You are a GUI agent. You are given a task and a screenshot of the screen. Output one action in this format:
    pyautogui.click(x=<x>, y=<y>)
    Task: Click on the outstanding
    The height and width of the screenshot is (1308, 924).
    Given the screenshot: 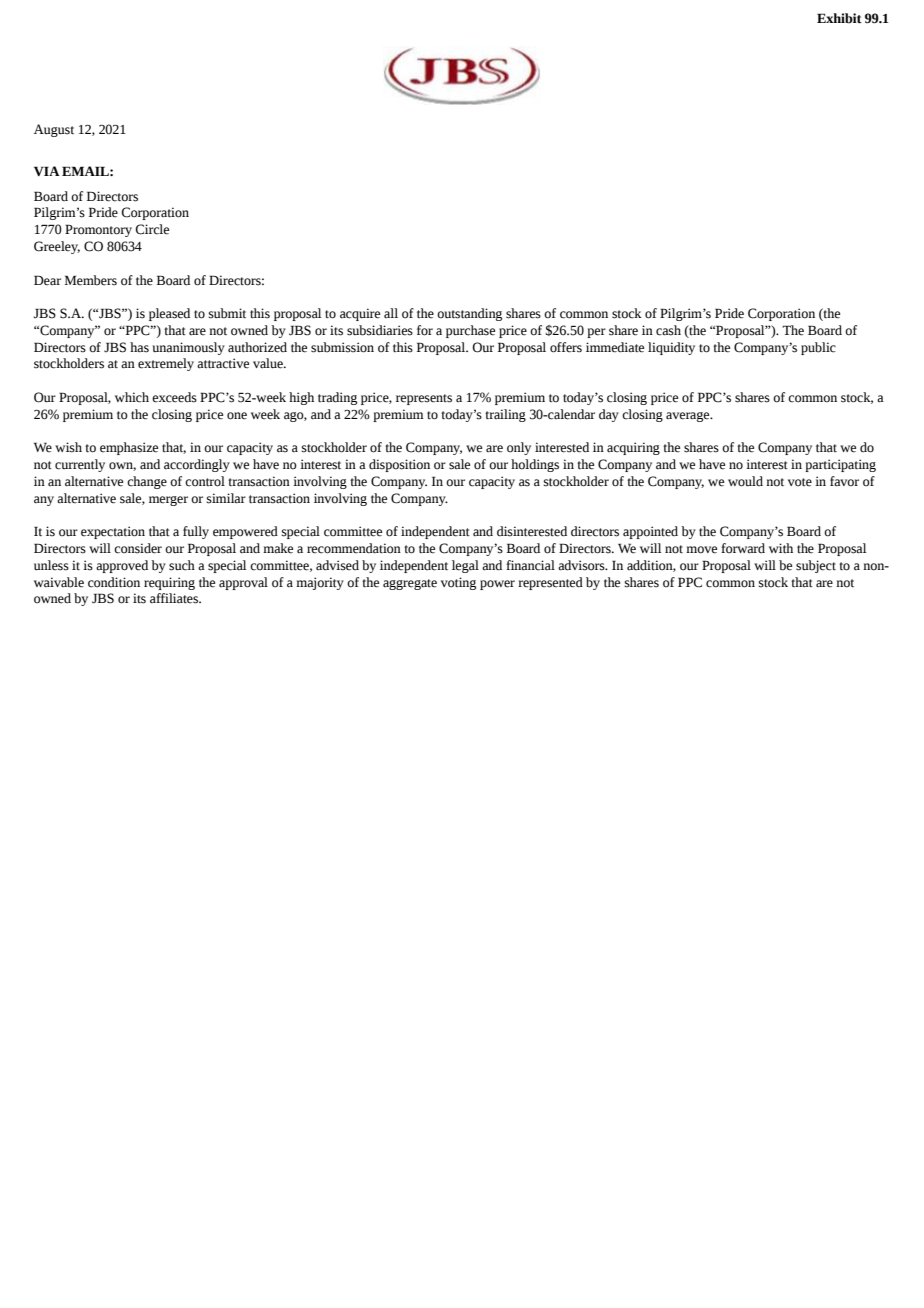 What is the action you would take?
    pyautogui.click(x=469, y=314)
